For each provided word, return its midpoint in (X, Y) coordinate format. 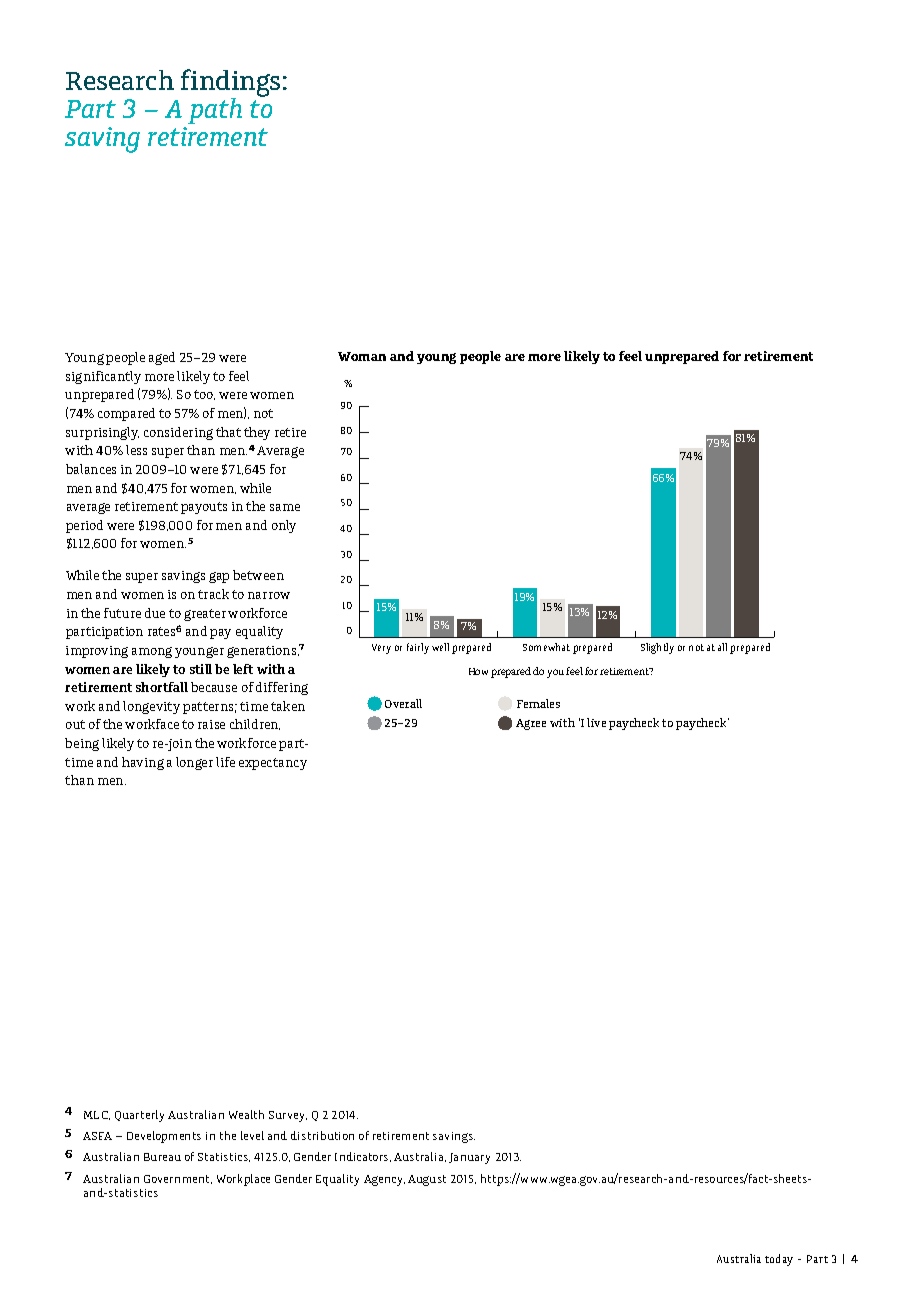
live (596, 722)
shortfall (162, 687)
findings (230, 84)
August (427, 1180)
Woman (362, 356)
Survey (288, 1116)
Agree (531, 724)
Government (178, 1179)
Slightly (657, 648)
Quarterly (139, 1116)
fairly (418, 648)
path (215, 111)
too (204, 395)
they (257, 433)
